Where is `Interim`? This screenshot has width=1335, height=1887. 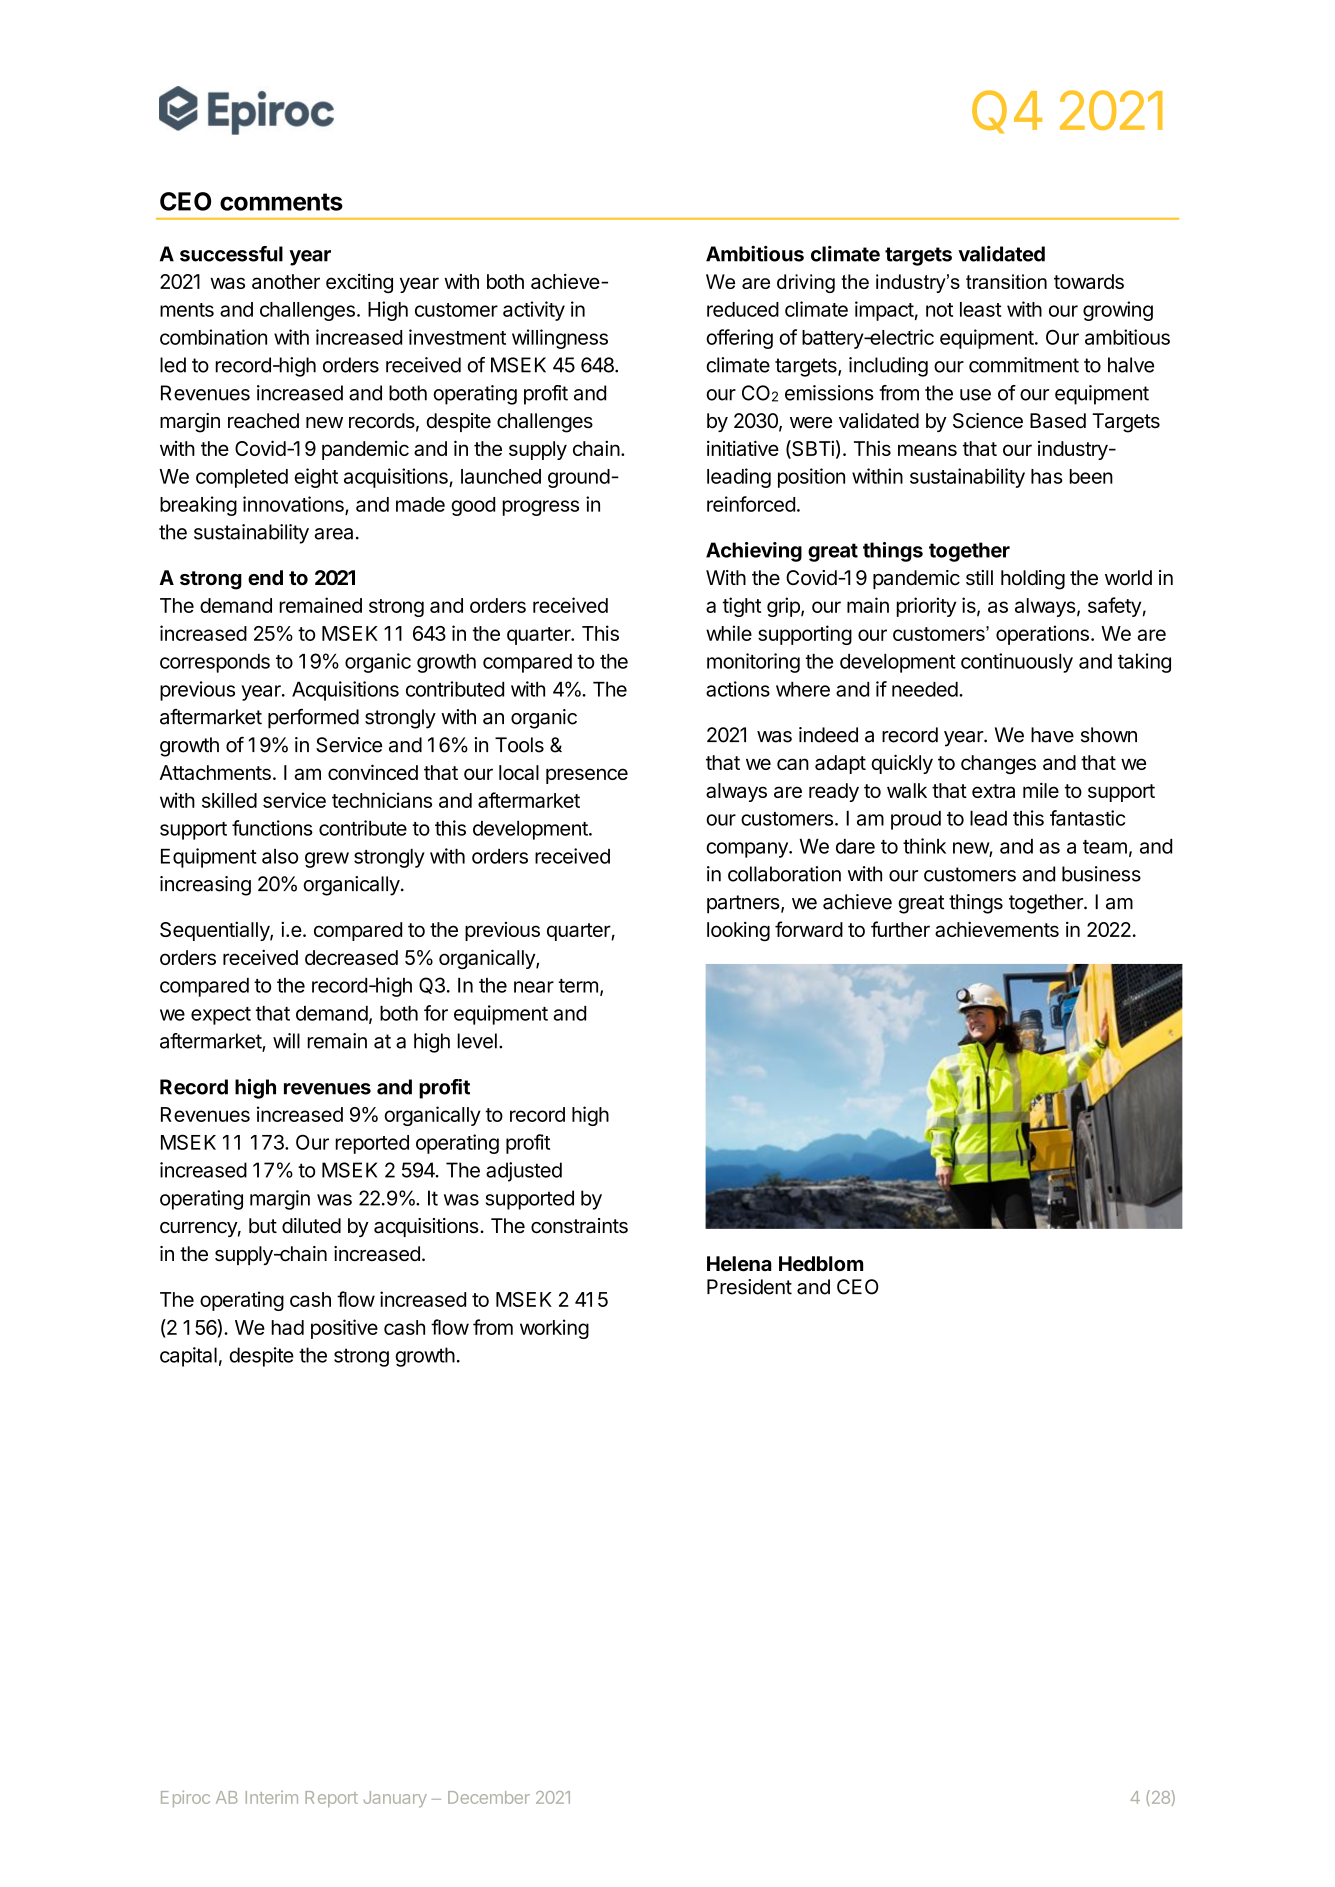 Interim is located at coordinates (272, 1797).
